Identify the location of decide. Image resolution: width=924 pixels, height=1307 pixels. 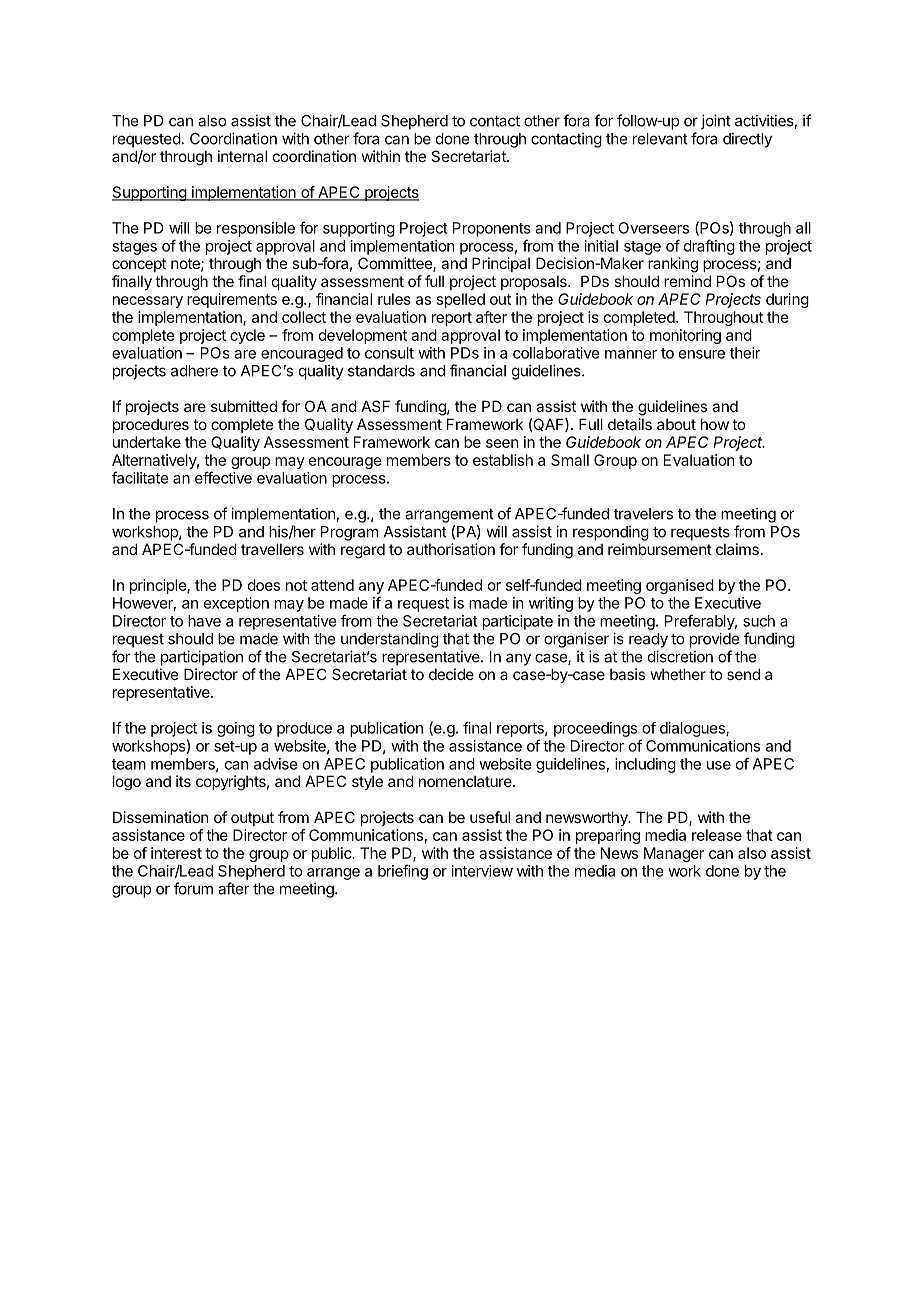
(451, 674).
